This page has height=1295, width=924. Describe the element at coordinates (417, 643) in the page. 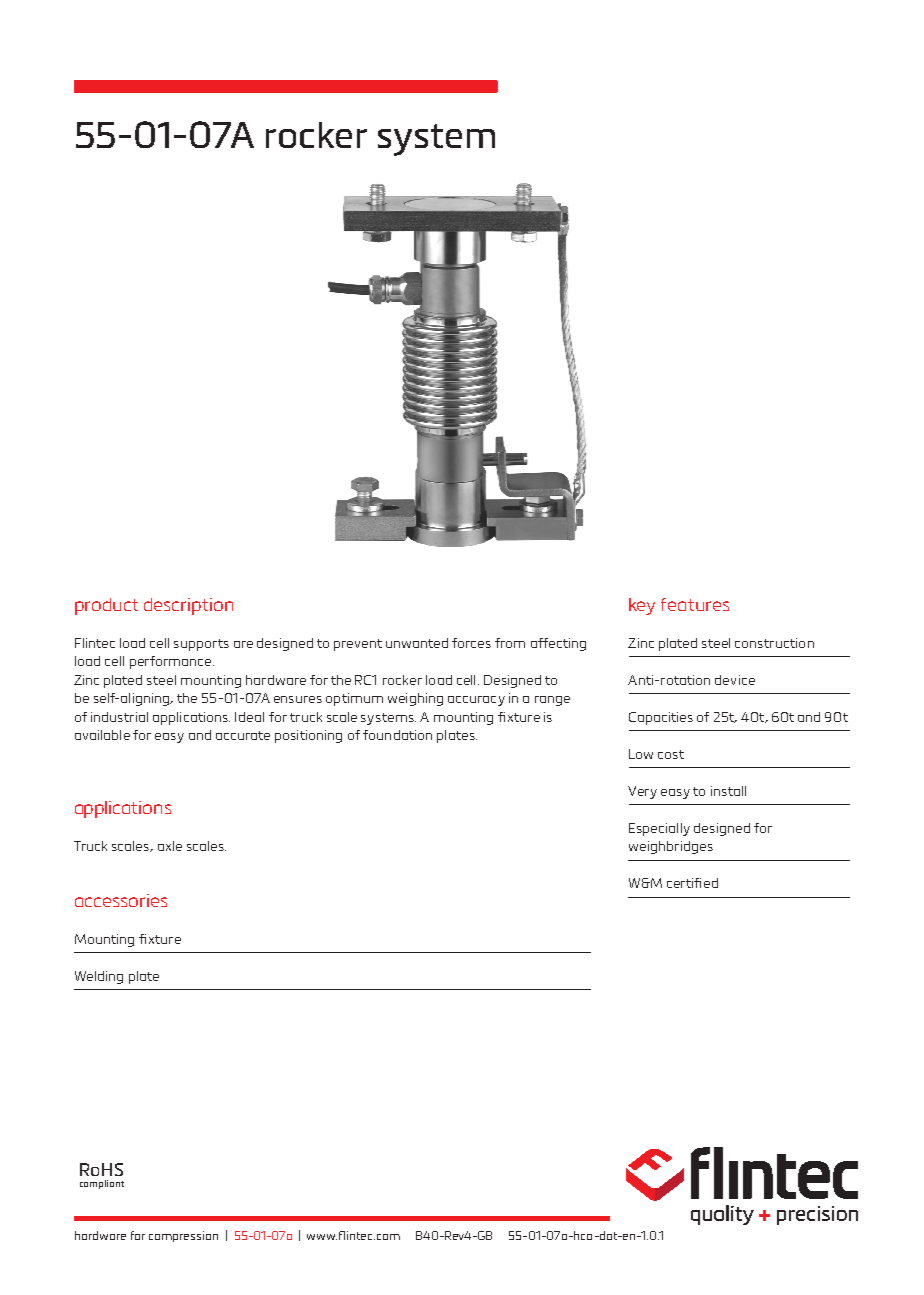

I see `unwanted` at that location.
